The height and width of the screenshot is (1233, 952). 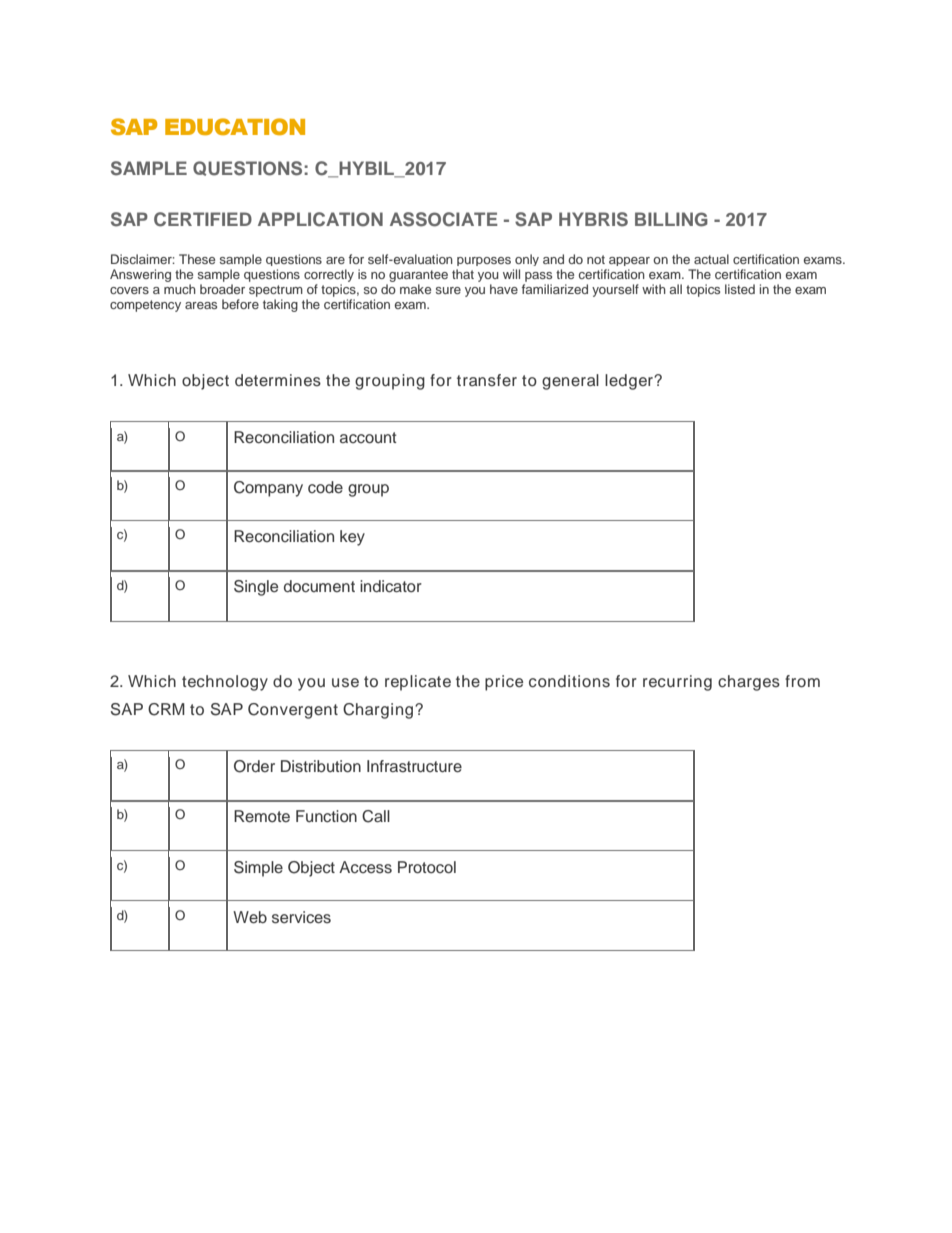 I want to click on CRM, so click(x=166, y=709).
